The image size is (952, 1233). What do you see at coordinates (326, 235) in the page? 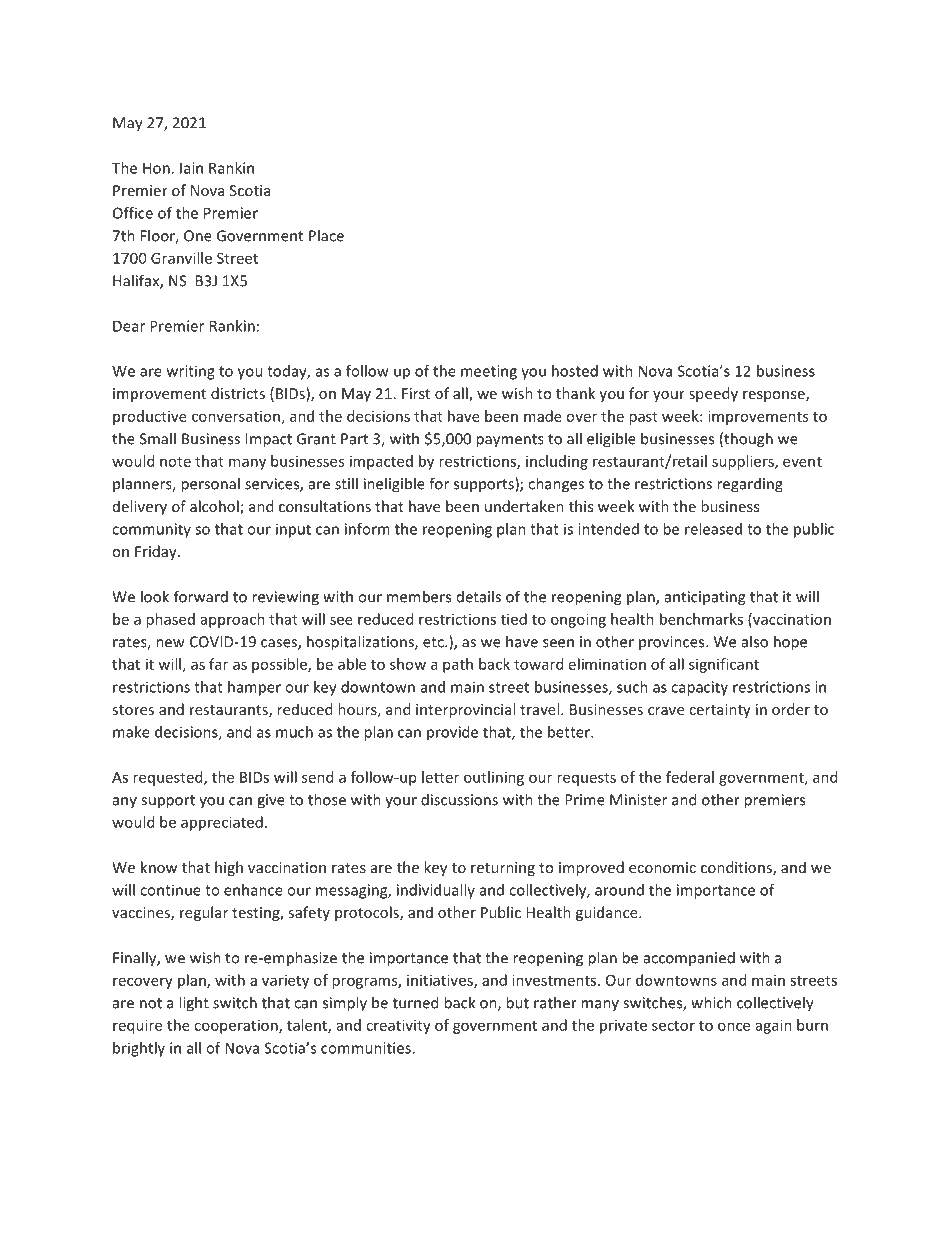
I see `Place` at bounding box center [326, 235].
